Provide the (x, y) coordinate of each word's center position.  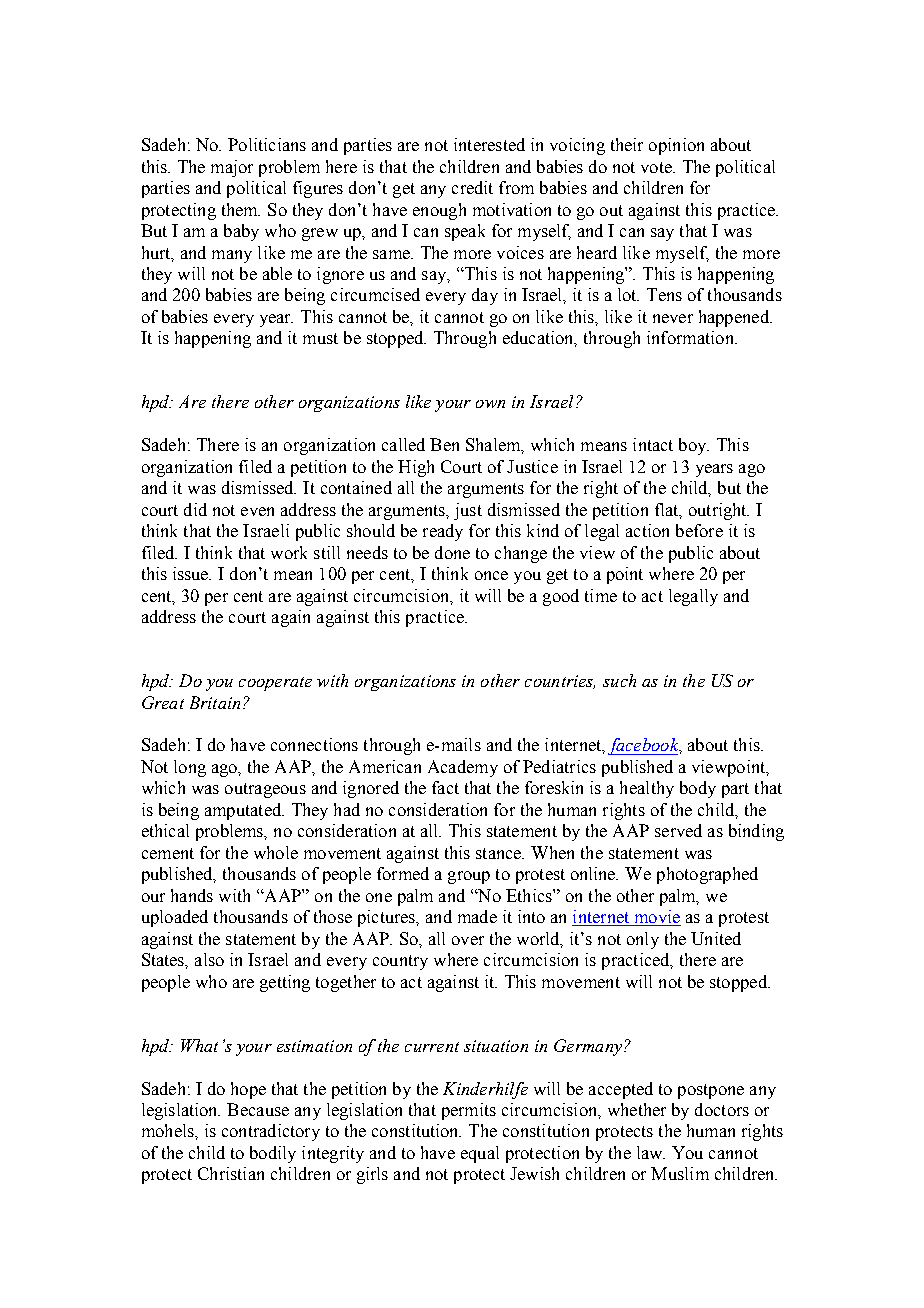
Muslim (680, 1173)
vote (657, 167)
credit (472, 187)
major (232, 168)
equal (480, 1154)
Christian (231, 1173)
